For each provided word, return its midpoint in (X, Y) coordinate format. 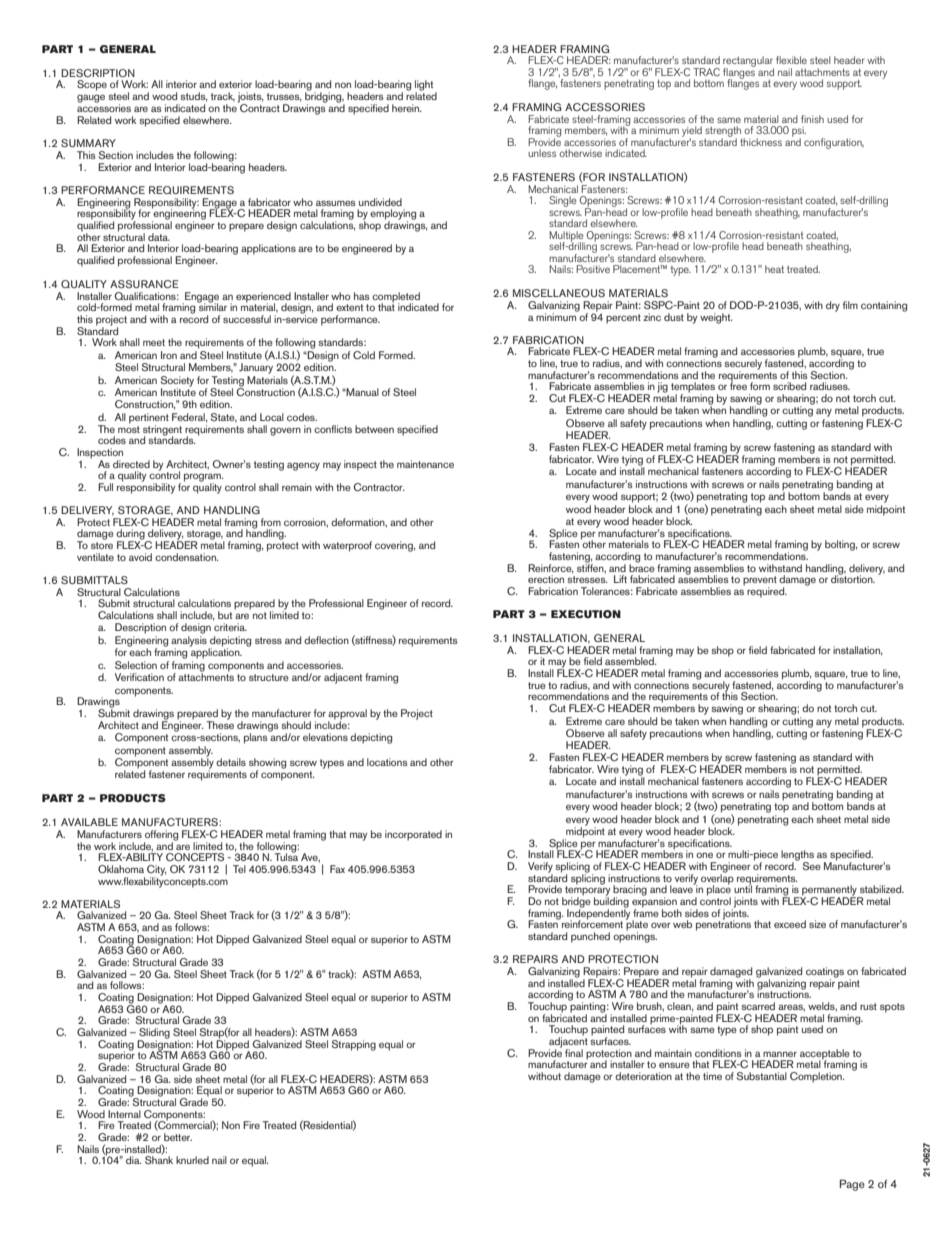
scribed (789, 386)
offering (161, 836)
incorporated (413, 835)
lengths (797, 856)
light (425, 86)
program (203, 478)
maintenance (425, 464)
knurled (192, 1160)
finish (812, 119)
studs (193, 97)
